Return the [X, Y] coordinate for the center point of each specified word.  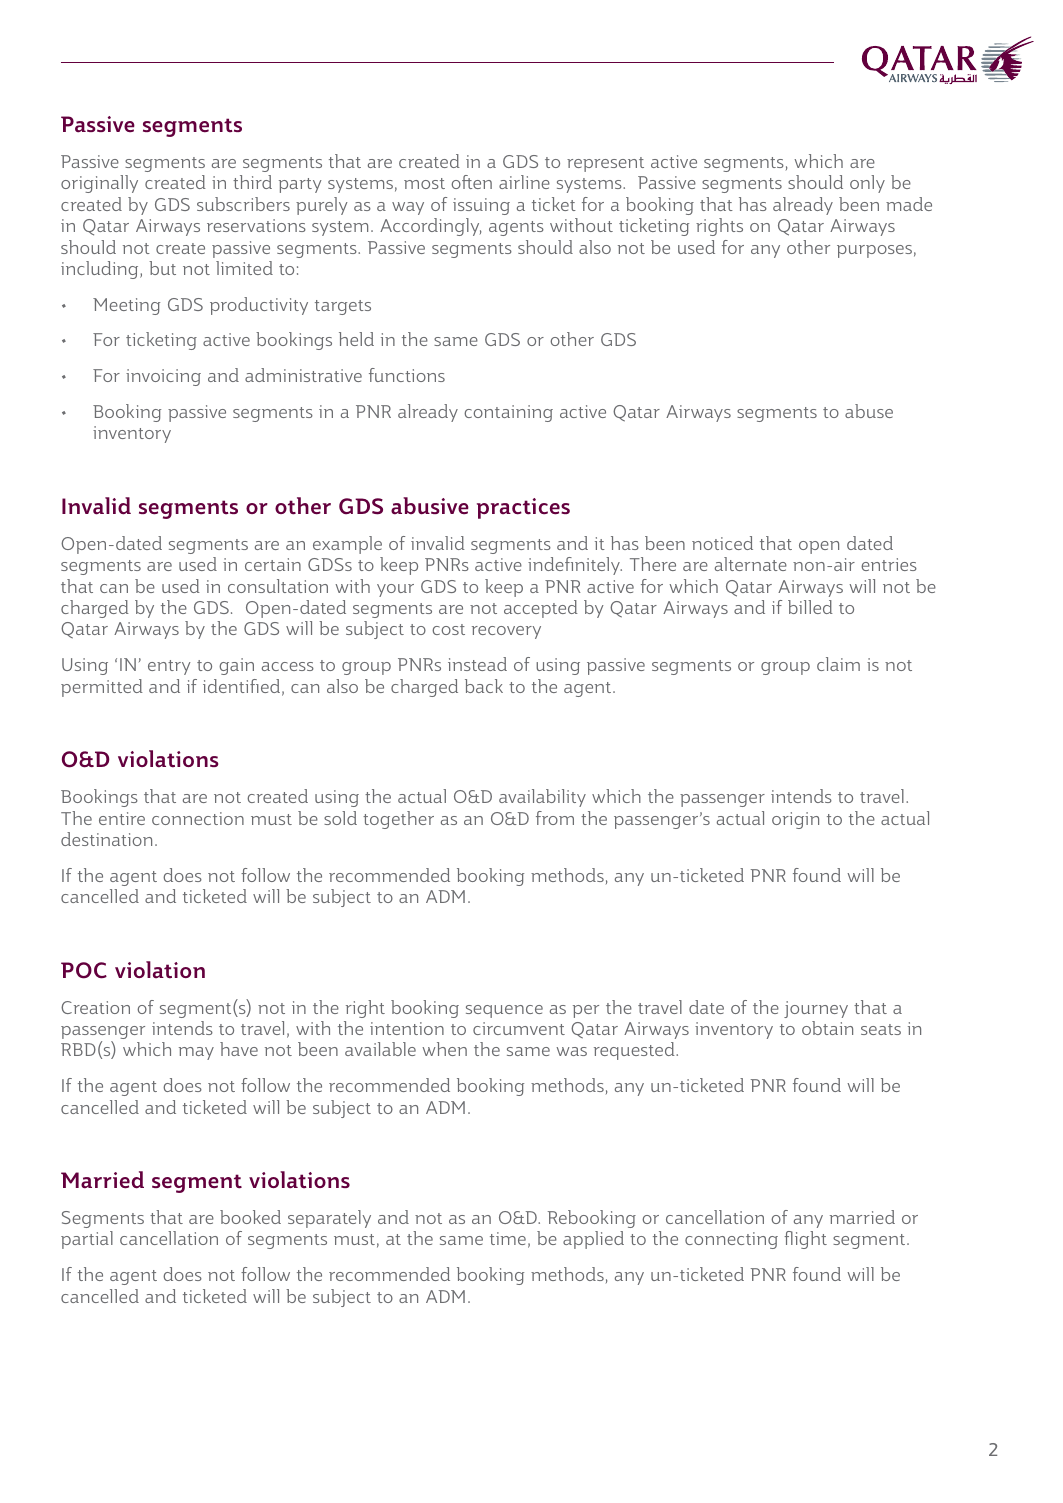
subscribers [243, 204]
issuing [481, 208]
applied [593, 1240]
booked [250, 1217]
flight [805, 1240]
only [867, 184]
